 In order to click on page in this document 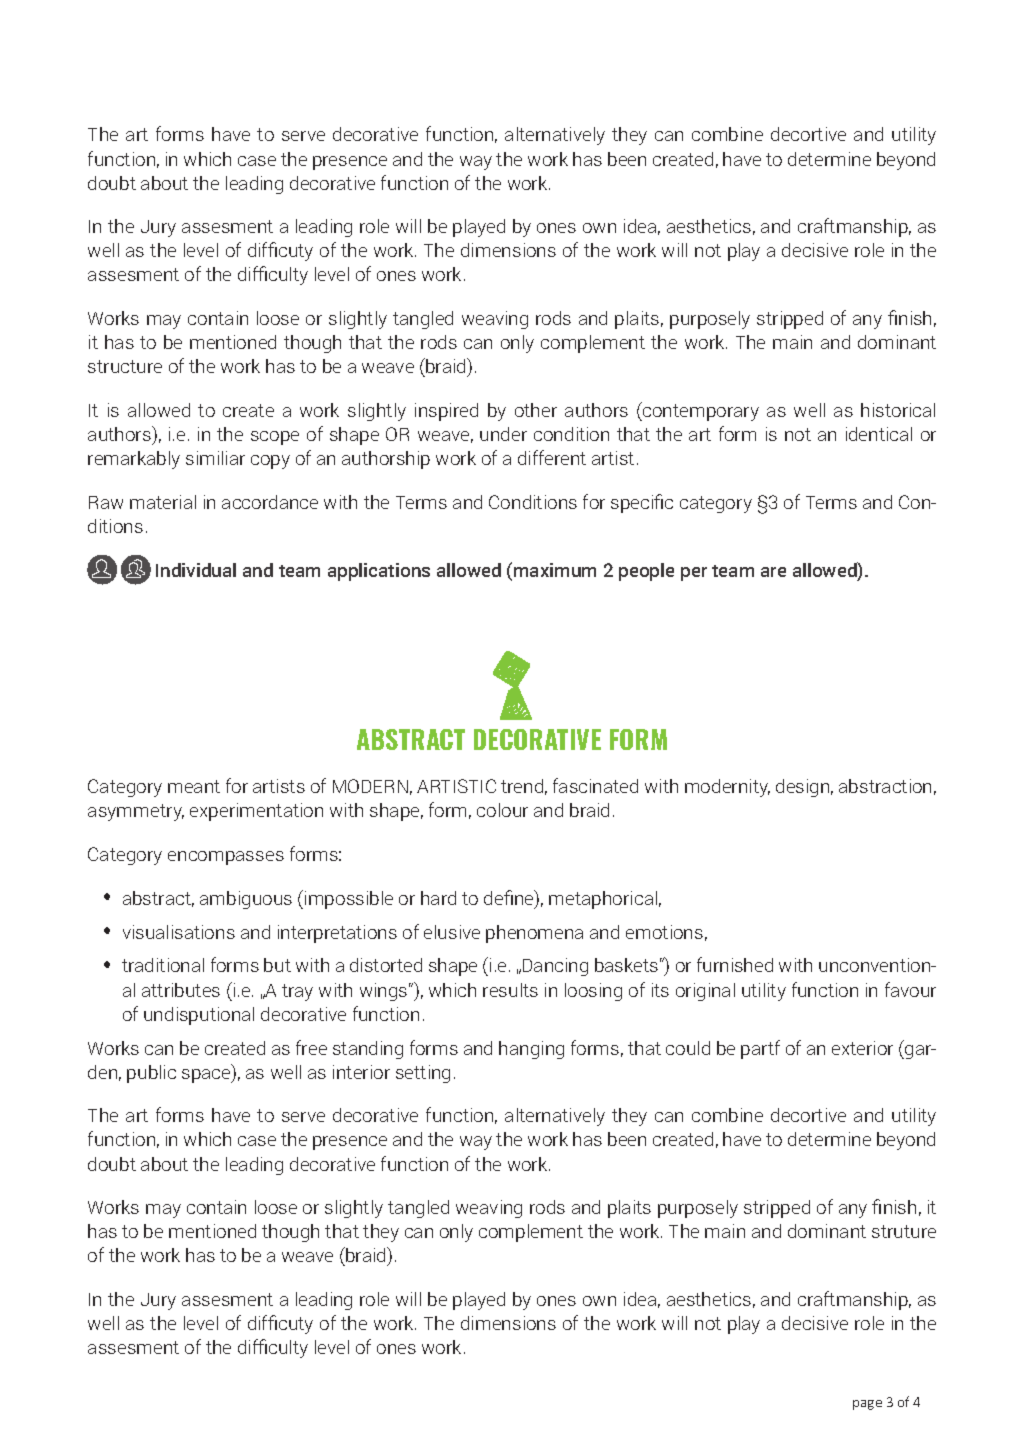, I will do `click(867, 1405)`.
